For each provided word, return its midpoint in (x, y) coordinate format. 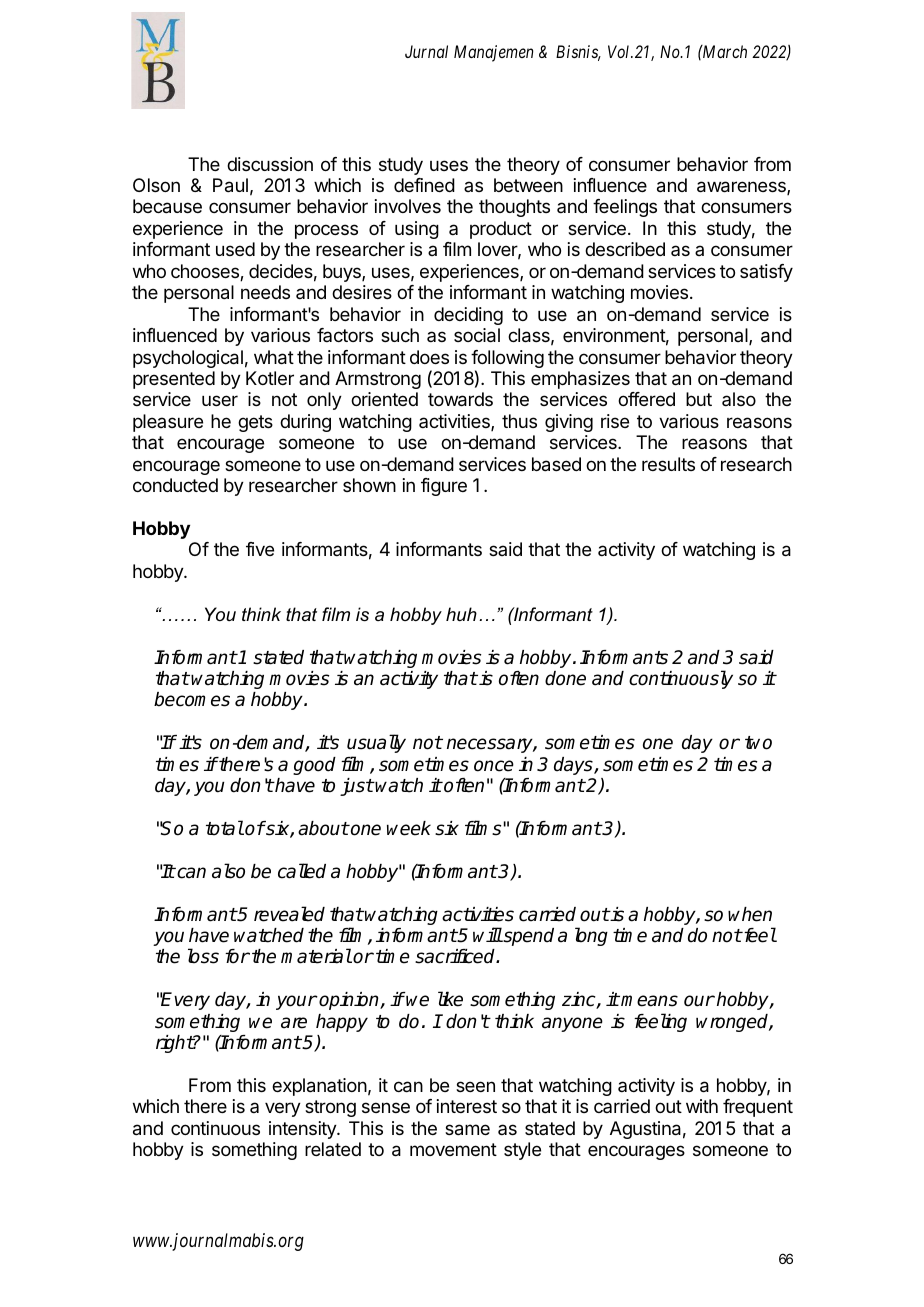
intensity (303, 1130)
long (591, 936)
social (477, 335)
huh (461, 614)
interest (467, 1106)
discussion (270, 164)
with (702, 1106)
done (565, 678)
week (409, 828)
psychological (188, 359)
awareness (742, 188)
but (699, 399)
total (225, 828)
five (260, 549)
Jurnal (426, 51)
